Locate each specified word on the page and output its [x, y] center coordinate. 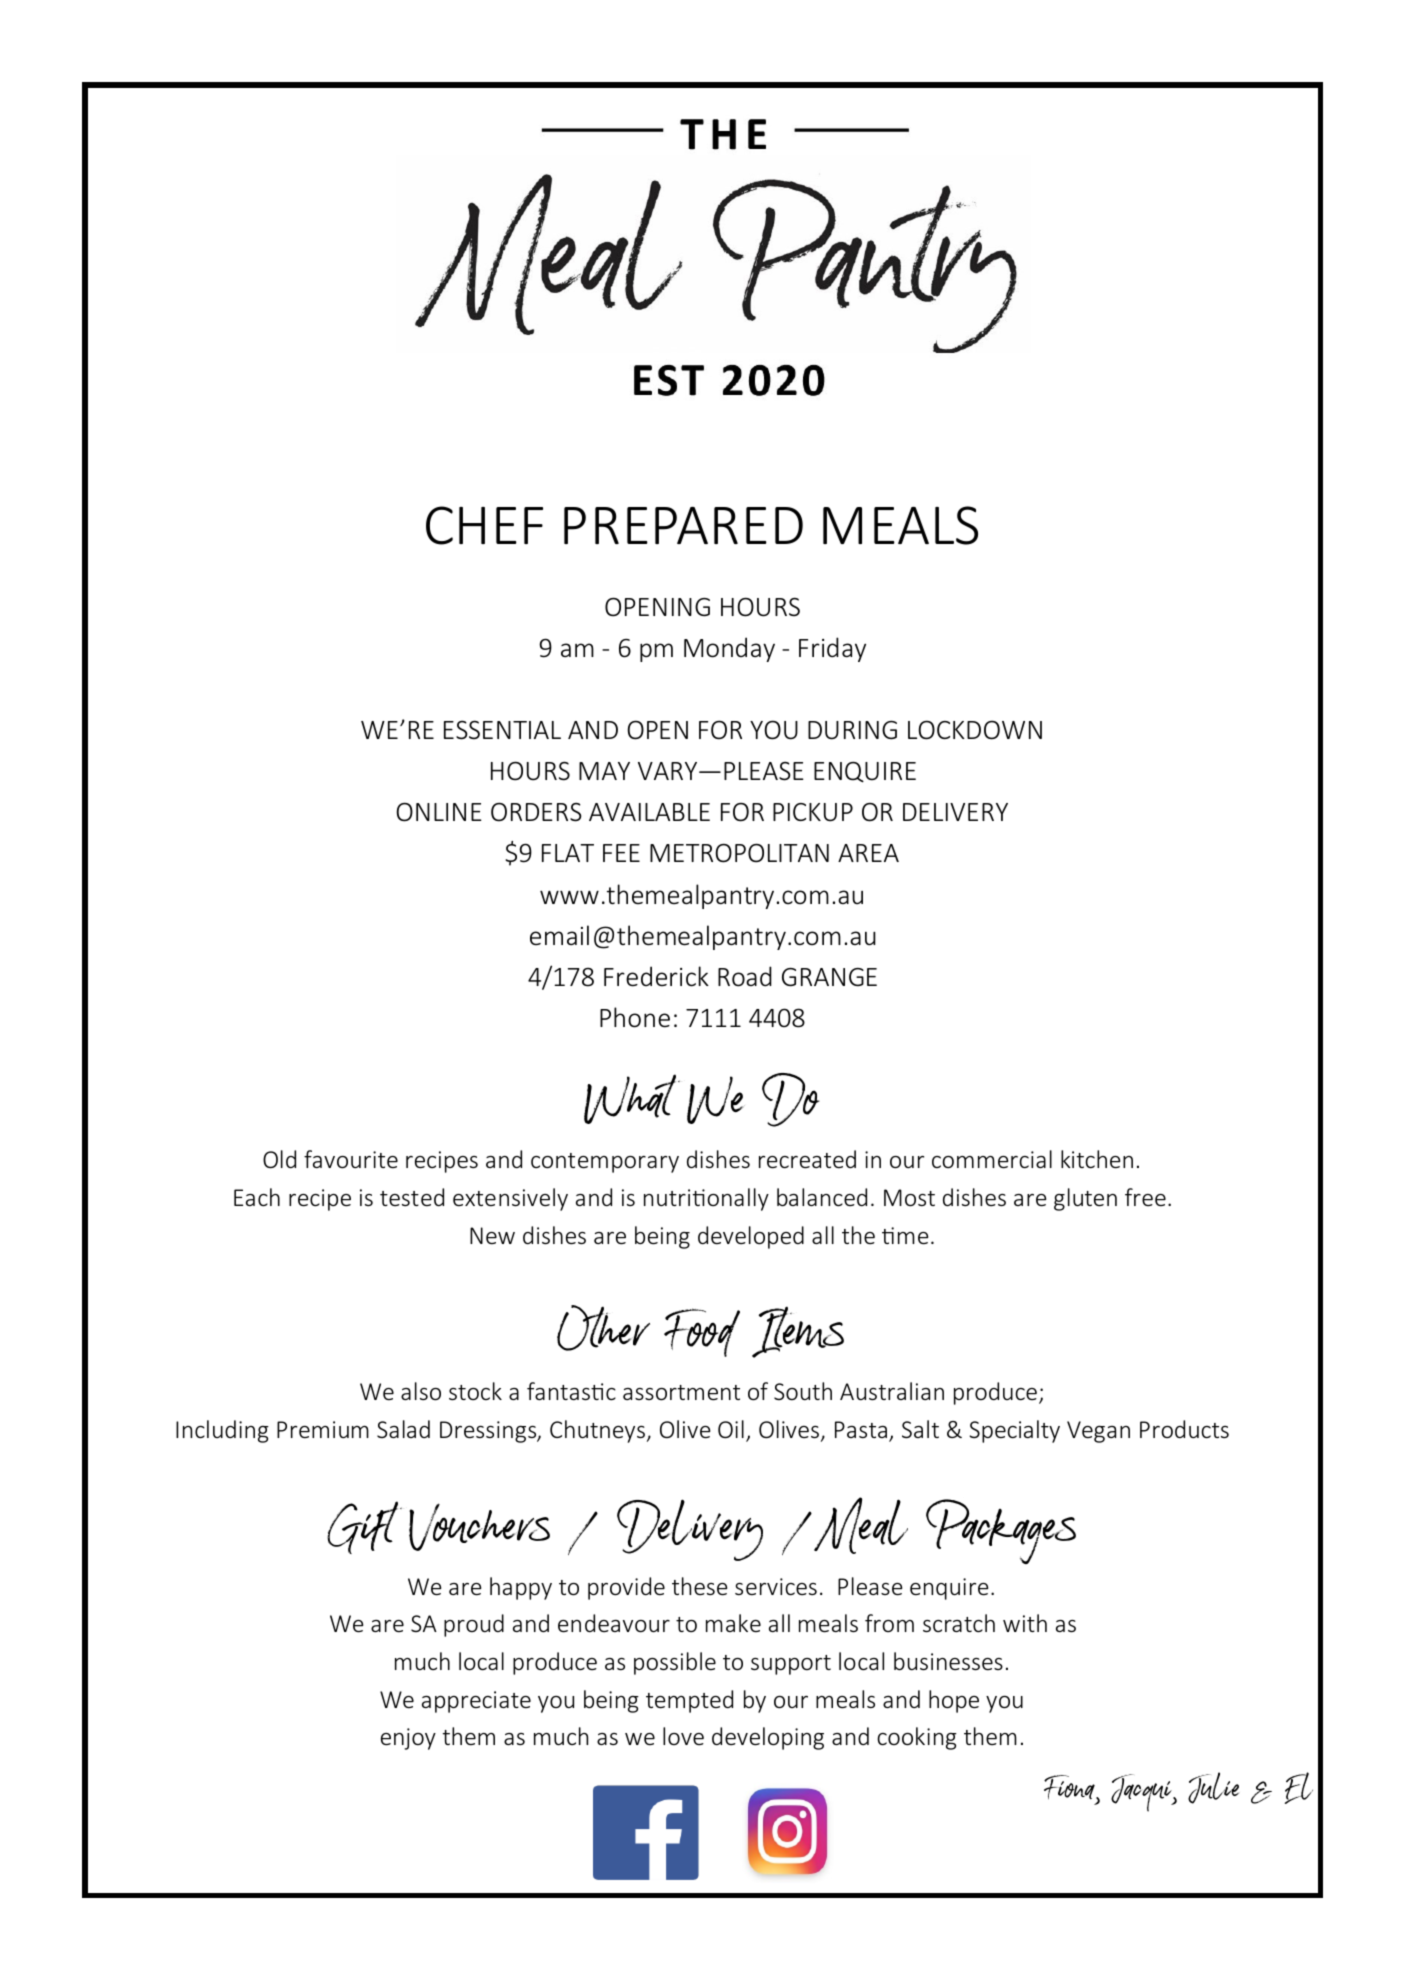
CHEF [484, 525]
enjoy [408, 1739]
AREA [868, 853]
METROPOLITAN [739, 853]
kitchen [1097, 1159]
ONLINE [439, 812]
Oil [731, 1429]
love [683, 1736]
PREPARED [683, 525]
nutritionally [706, 1199]
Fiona [1070, 1789]
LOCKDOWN [975, 730]
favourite [351, 1159]
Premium [323, 1430]
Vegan [1098, 1432]
